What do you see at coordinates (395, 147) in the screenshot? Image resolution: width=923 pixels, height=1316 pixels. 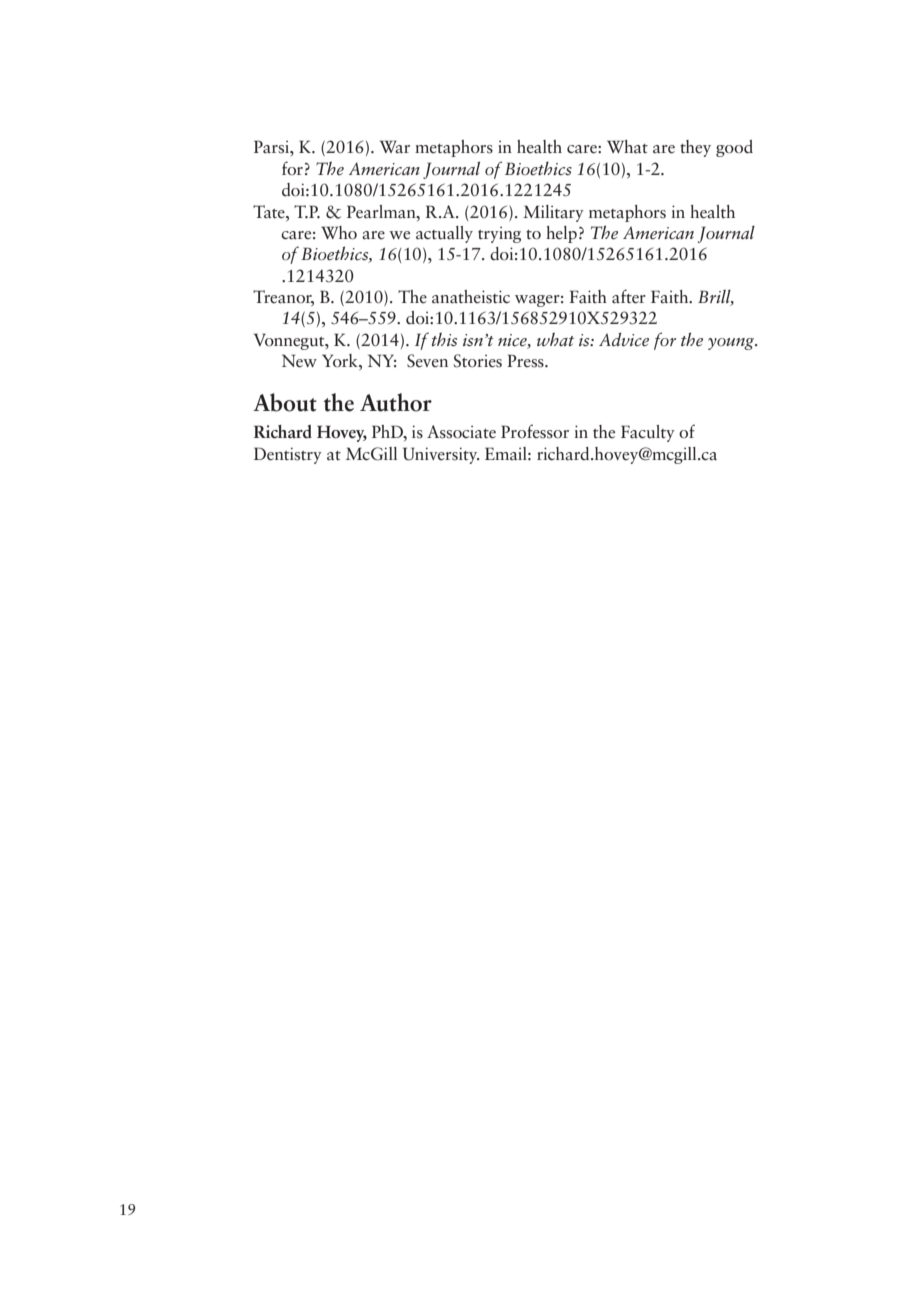 I see `War` at bounding box center [395, 147].
